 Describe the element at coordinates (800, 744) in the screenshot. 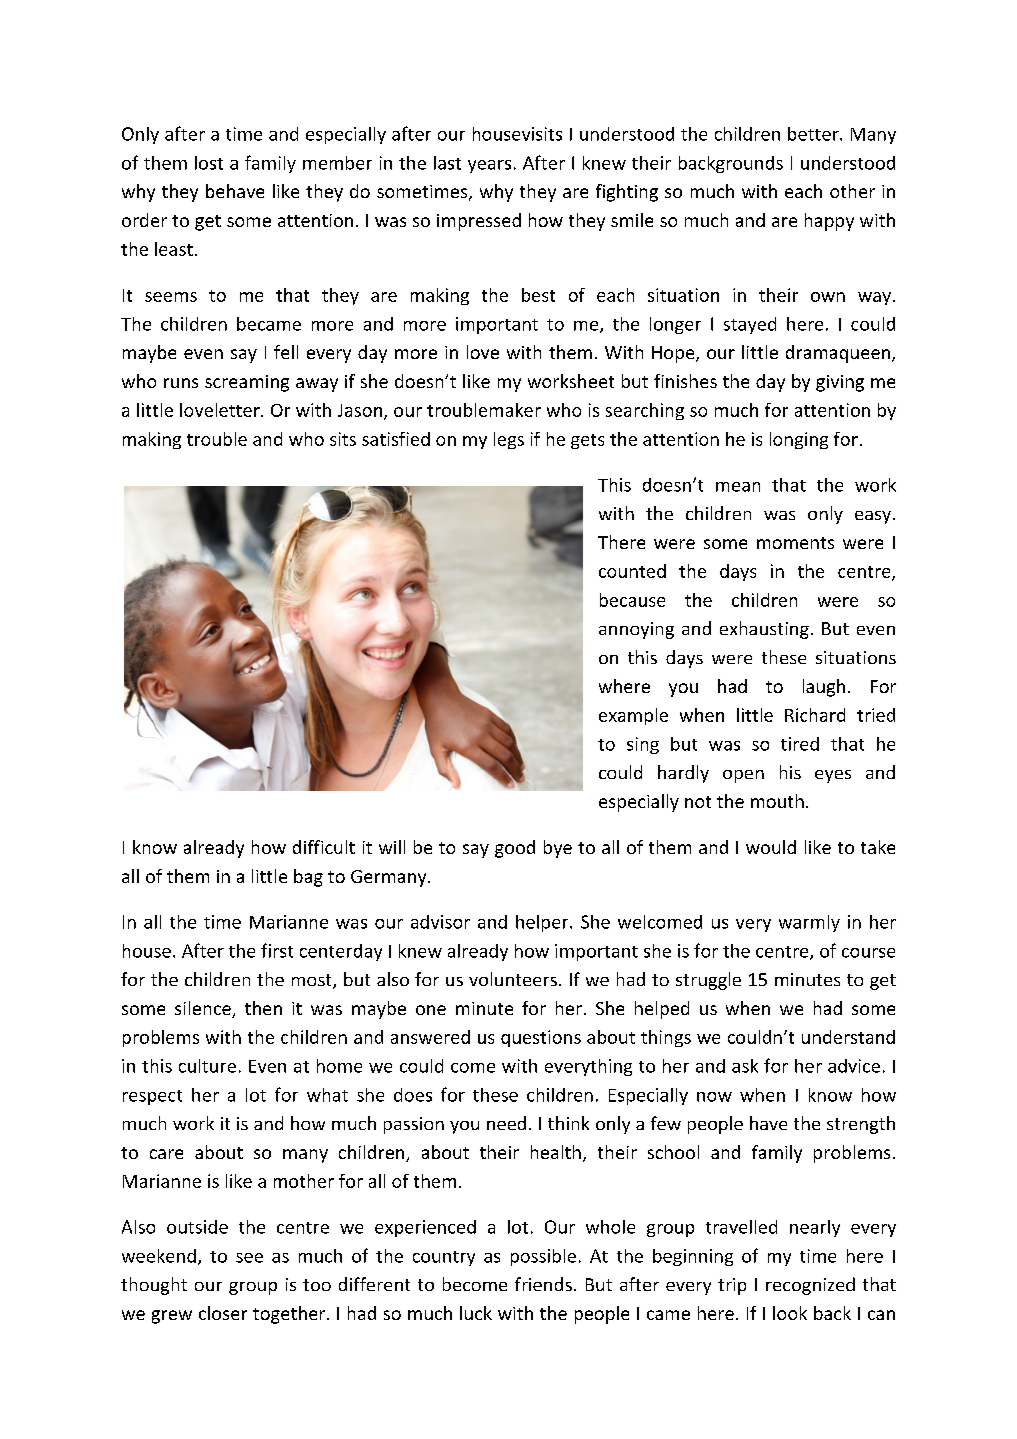

I see `tired` at that location.
